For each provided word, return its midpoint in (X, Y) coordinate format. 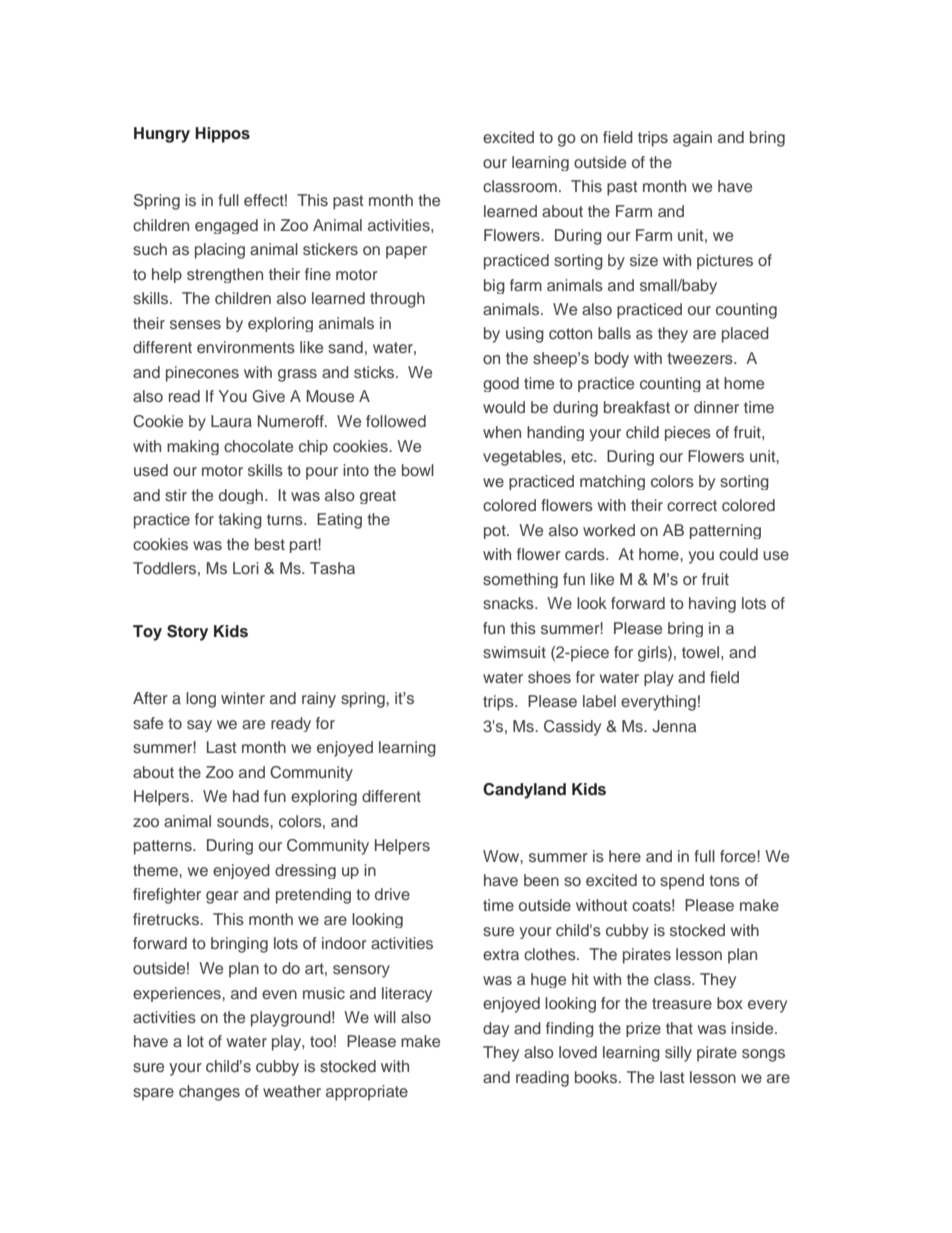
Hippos (222, 135)
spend (682, 882)
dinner (716, 407)
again (692, 139)
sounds (244, 821)
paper (406, 252)
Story (187, 633)
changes (209, 1093)
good (501, 384)
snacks (509, 603)
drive (392, 894)
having (712, 605)
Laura (231, 421)
